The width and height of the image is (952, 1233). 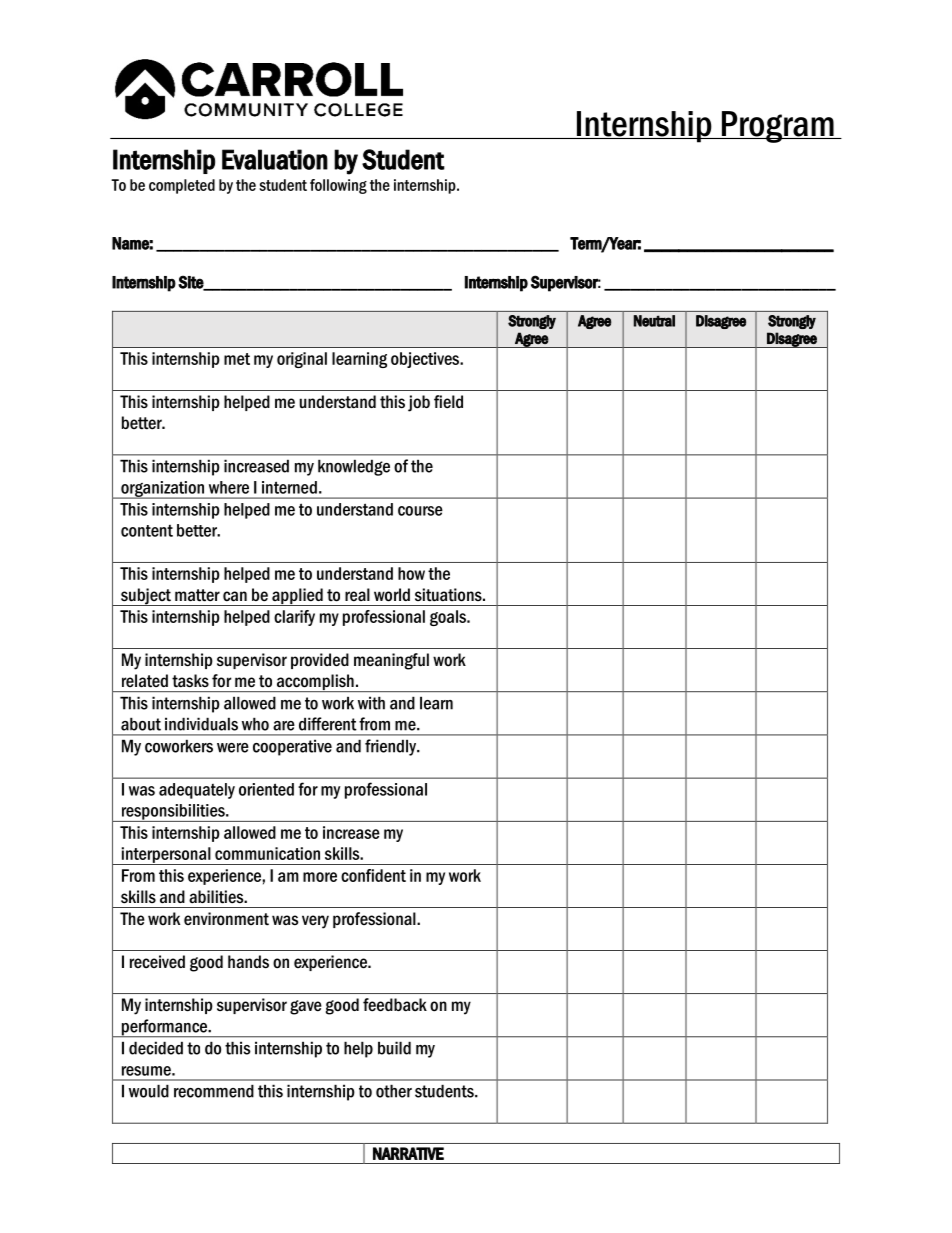 I want to click on can, so click(x=235, y=596).
